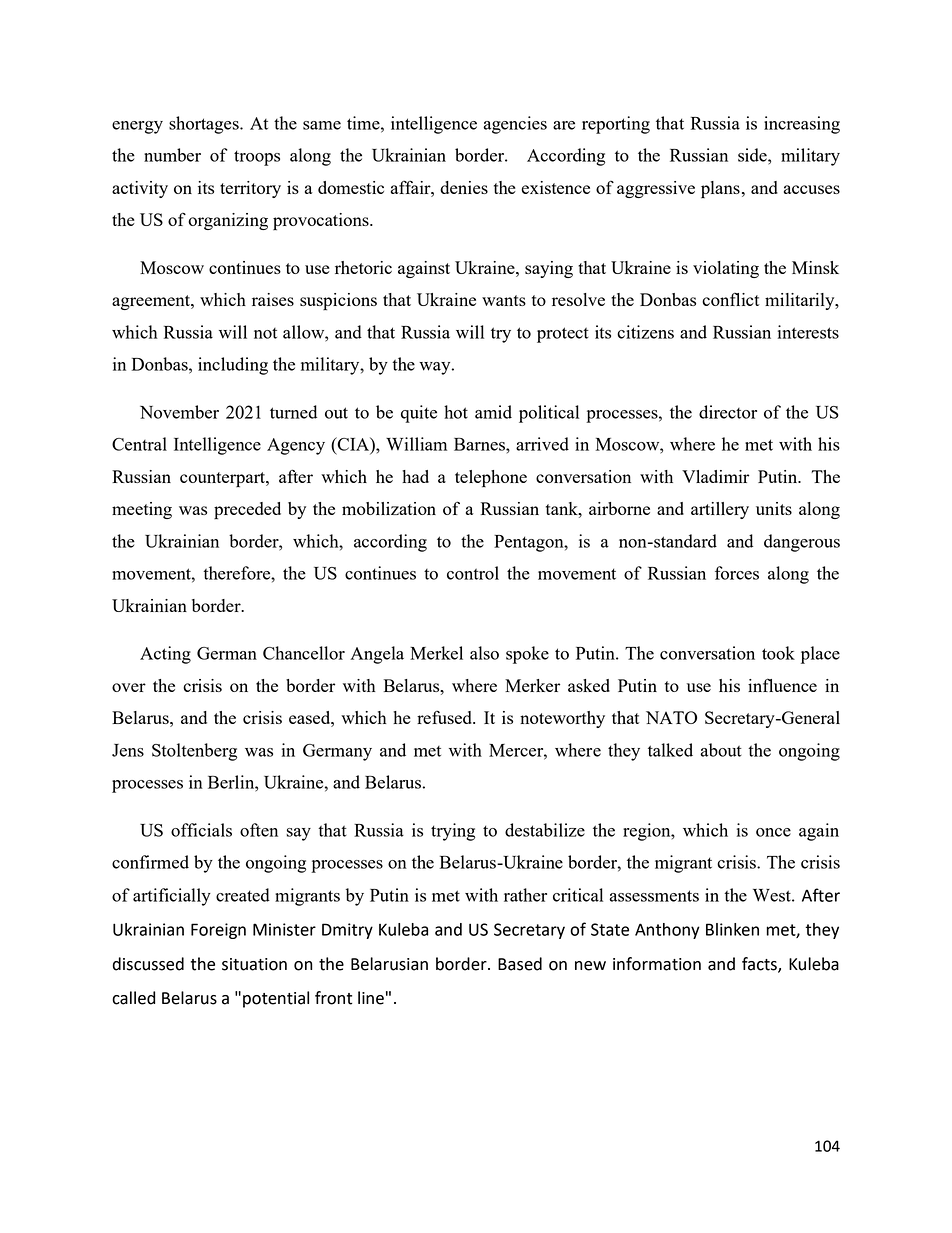  What do you see at coordinates (515, 125) in the page?
I see `agencies` at bounding box center [515, 125].
